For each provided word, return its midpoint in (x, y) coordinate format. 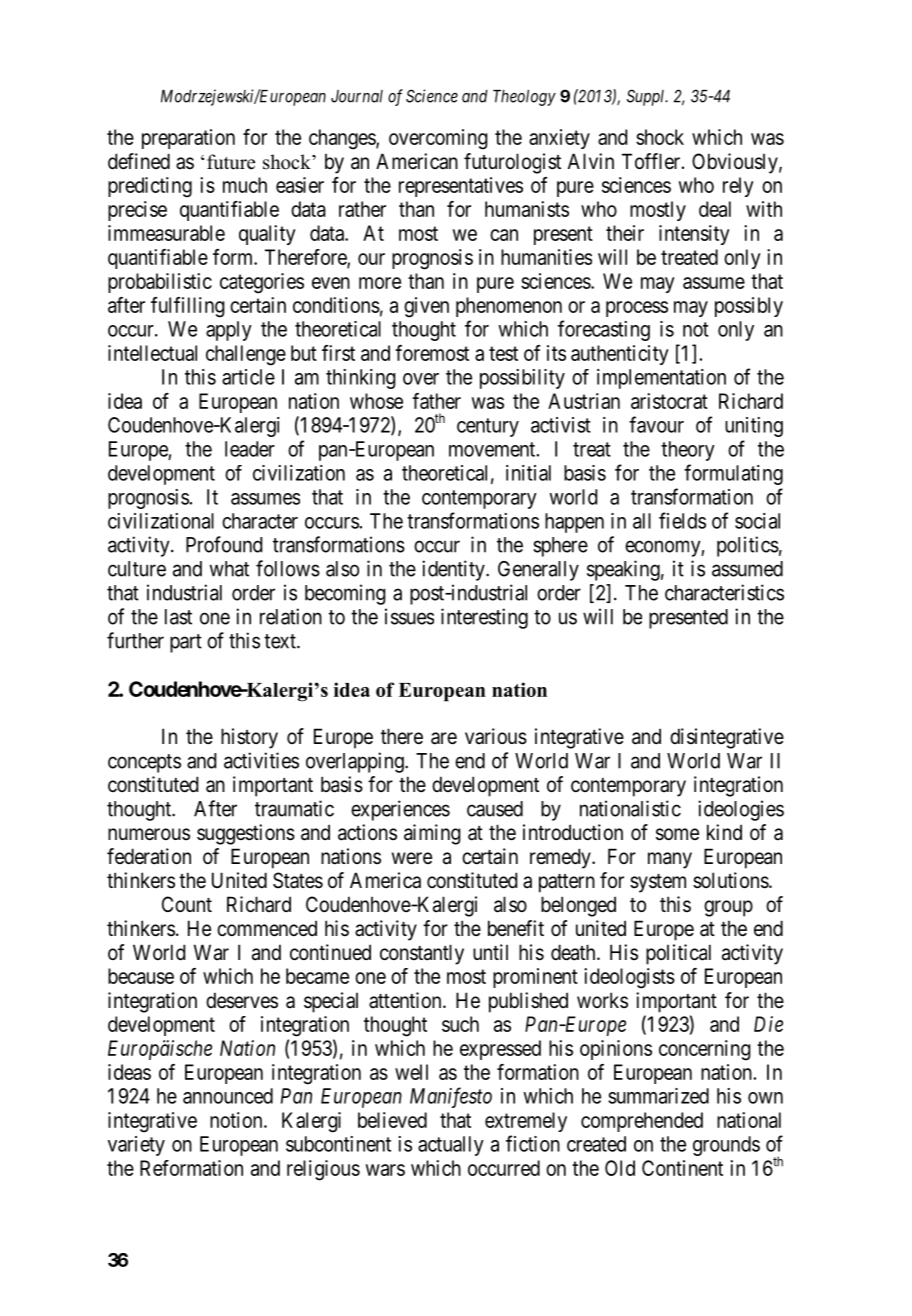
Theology (524, 98)
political (678, 954)
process (637, 309)
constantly (422, 954)
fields (682, 520)
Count (187, 904)
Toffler (652, 161)
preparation (188, 139)
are (444, 738)
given (426, 307)
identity (454, 570)
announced (228, 1096)
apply (229, 331)
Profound (224, 544)
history (249, 738)
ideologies (741, 810)
